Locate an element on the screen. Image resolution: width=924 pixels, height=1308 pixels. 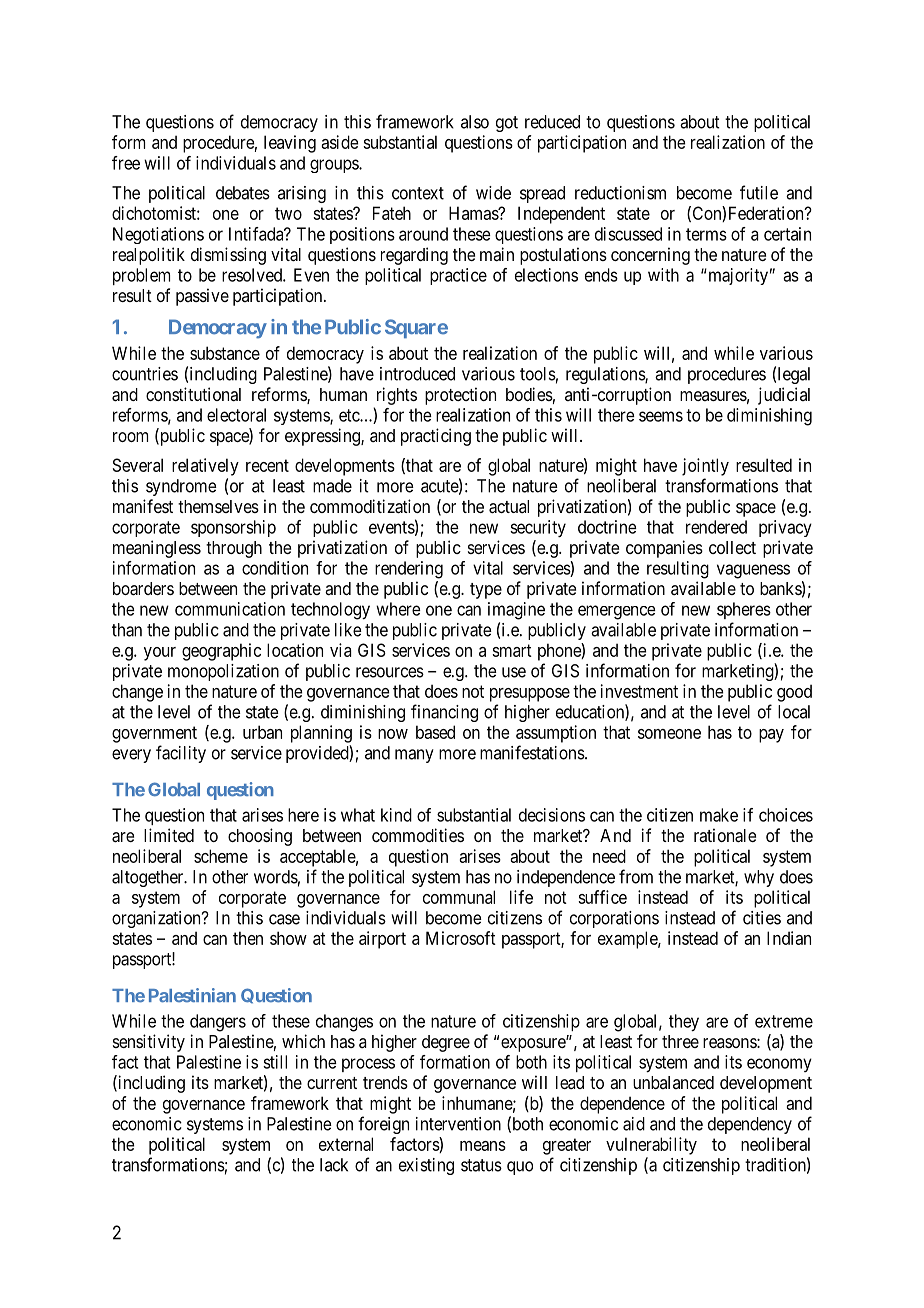
geographic is located at coordinates (221, 652).
